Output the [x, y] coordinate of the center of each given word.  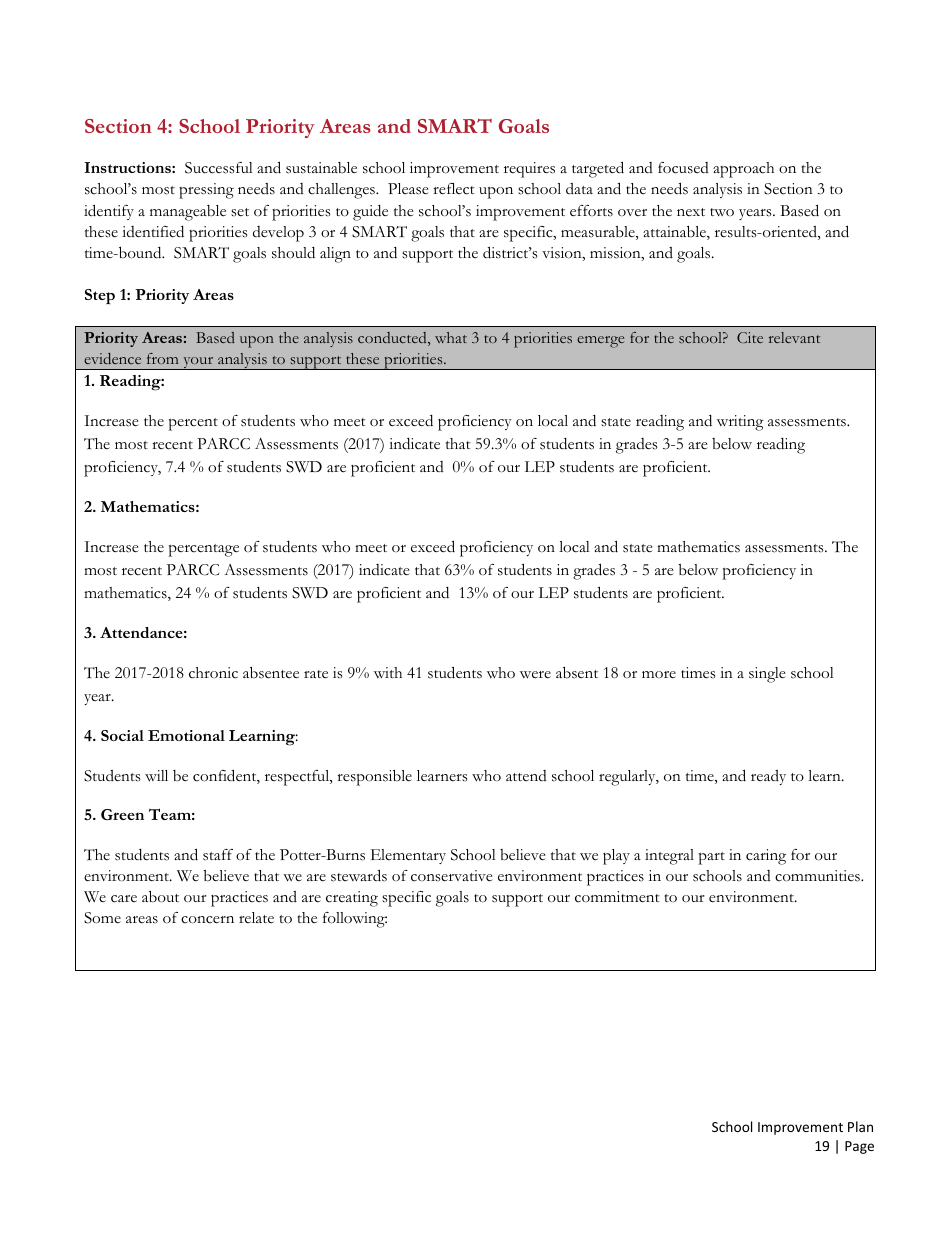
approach [743, 170]
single [767, 675]
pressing [206, 191]
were [535, 674]
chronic [213, 673]
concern [207, 920]
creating [352, 899]
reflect [454, 189]
